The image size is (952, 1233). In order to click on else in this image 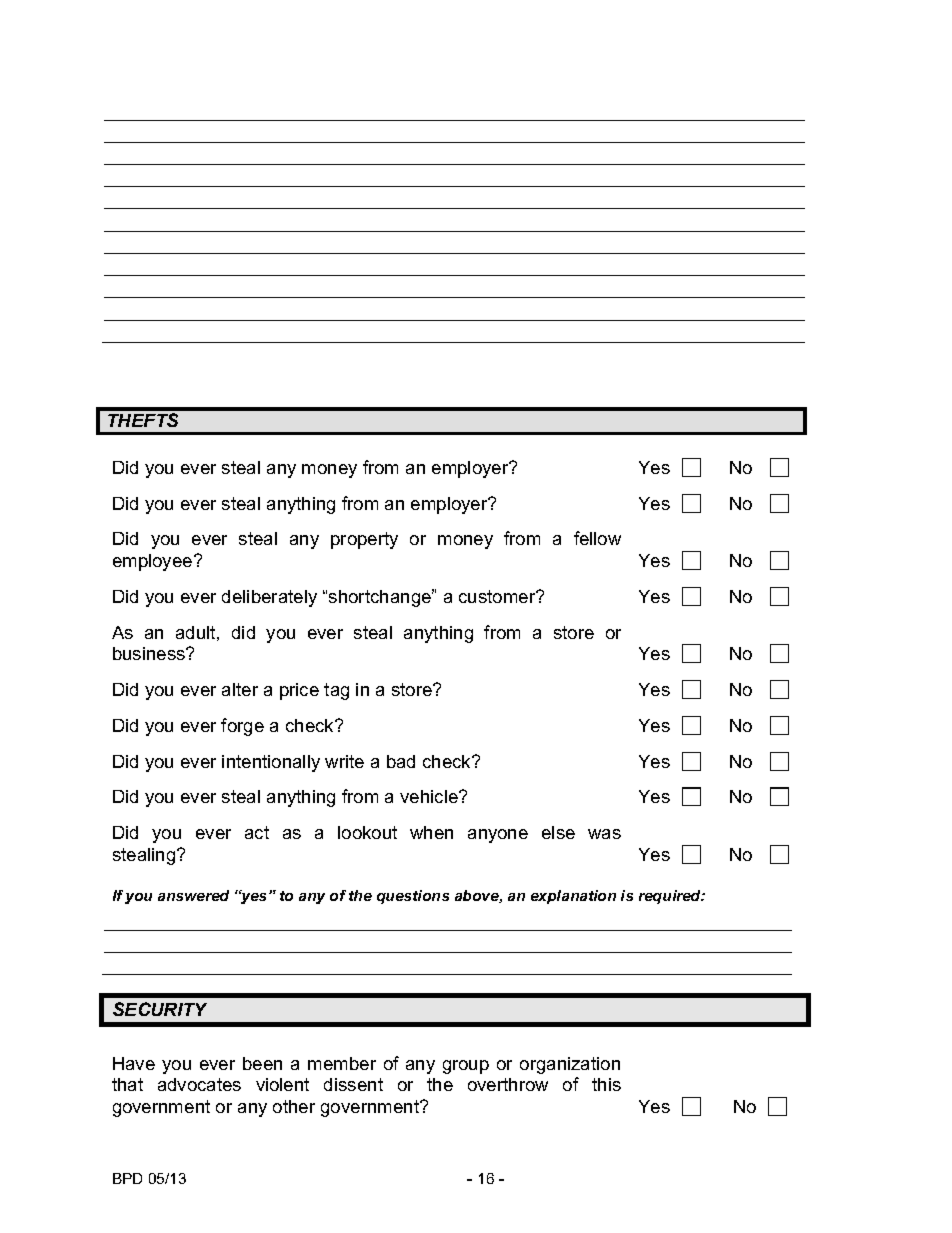, I will do `click(558, 832)`.
